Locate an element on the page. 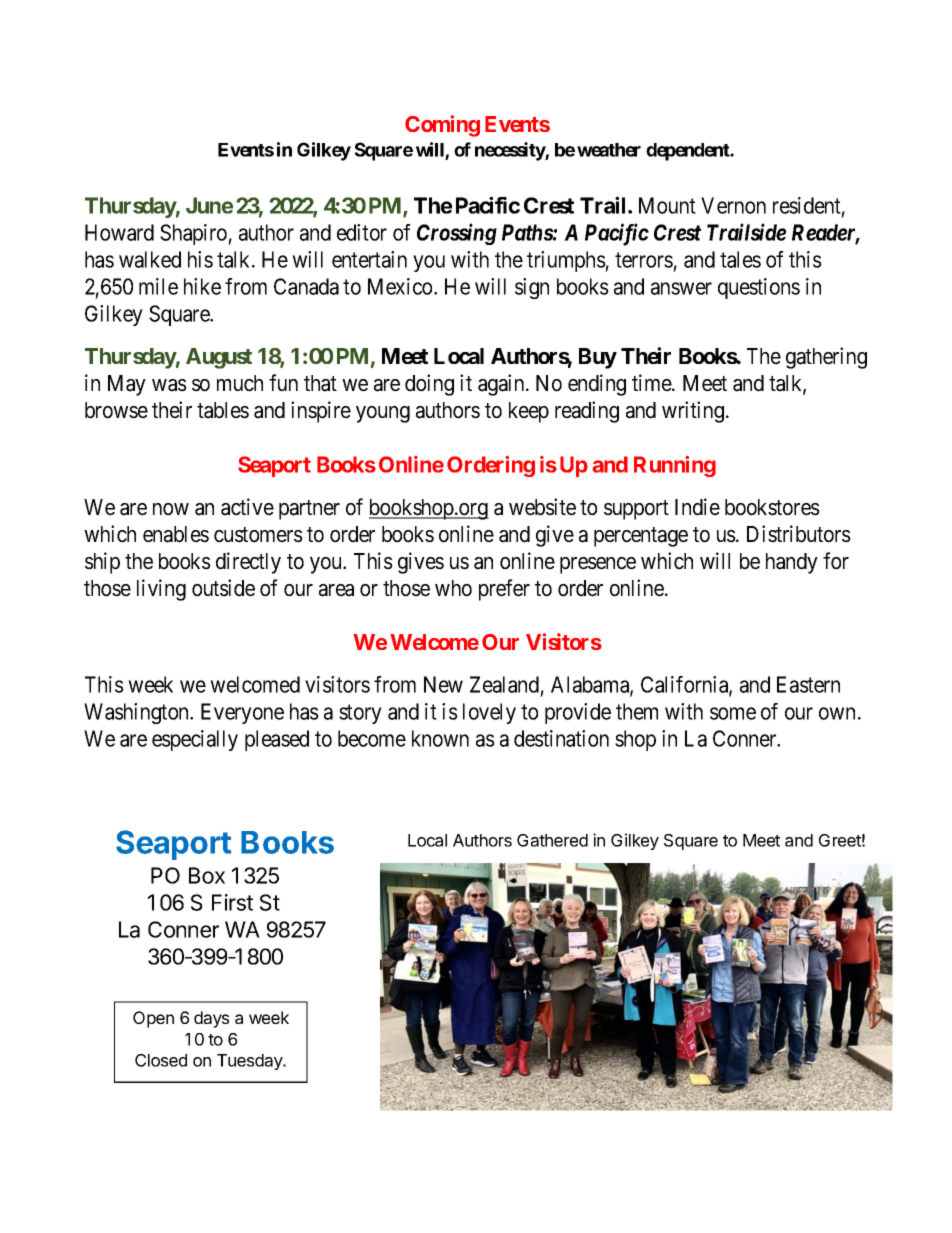 The height and width of the document is (1233, 952). Shapiro is located at coordinates (194, 234).
